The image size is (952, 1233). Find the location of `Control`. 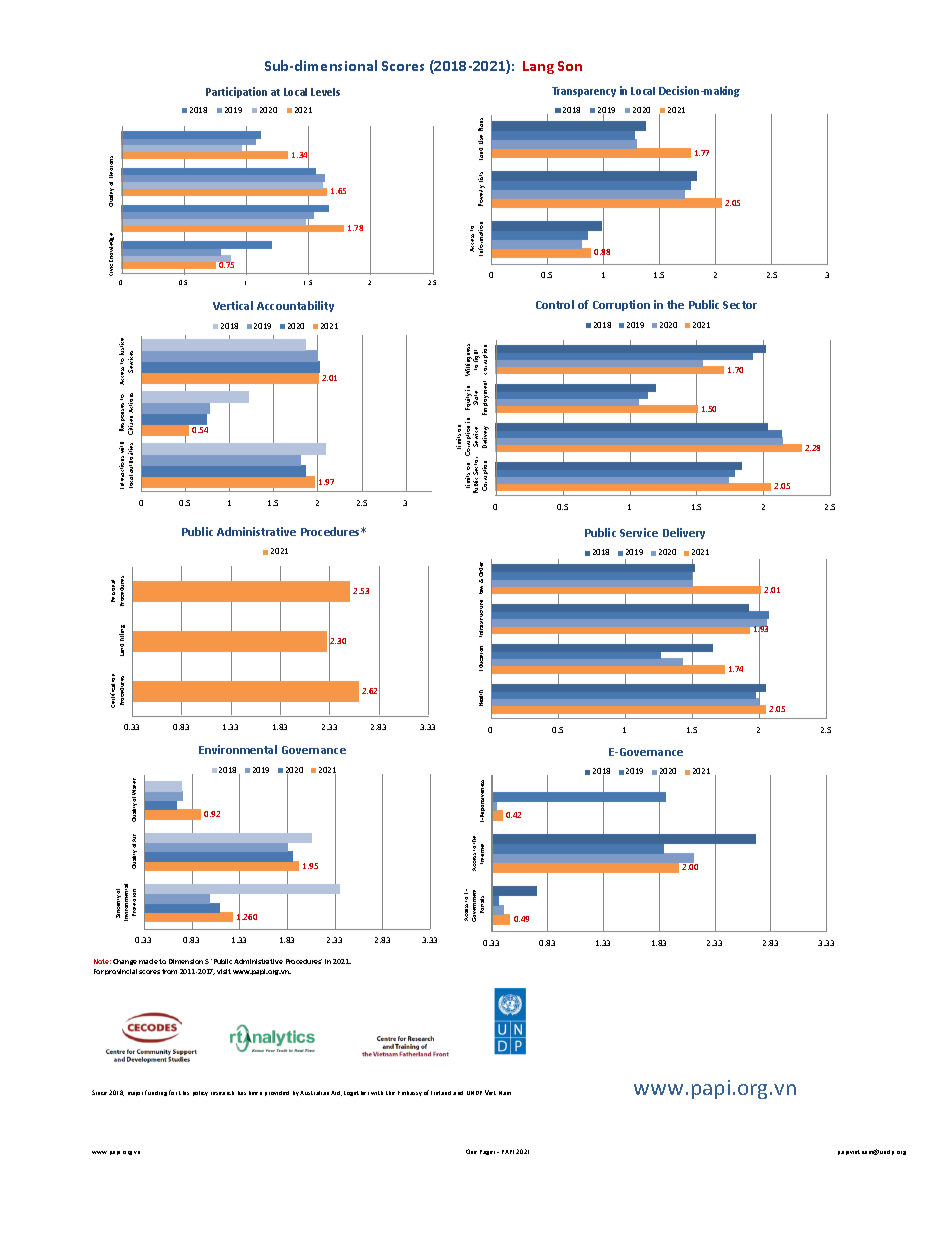

Control is located at coordinates (555, 304).
